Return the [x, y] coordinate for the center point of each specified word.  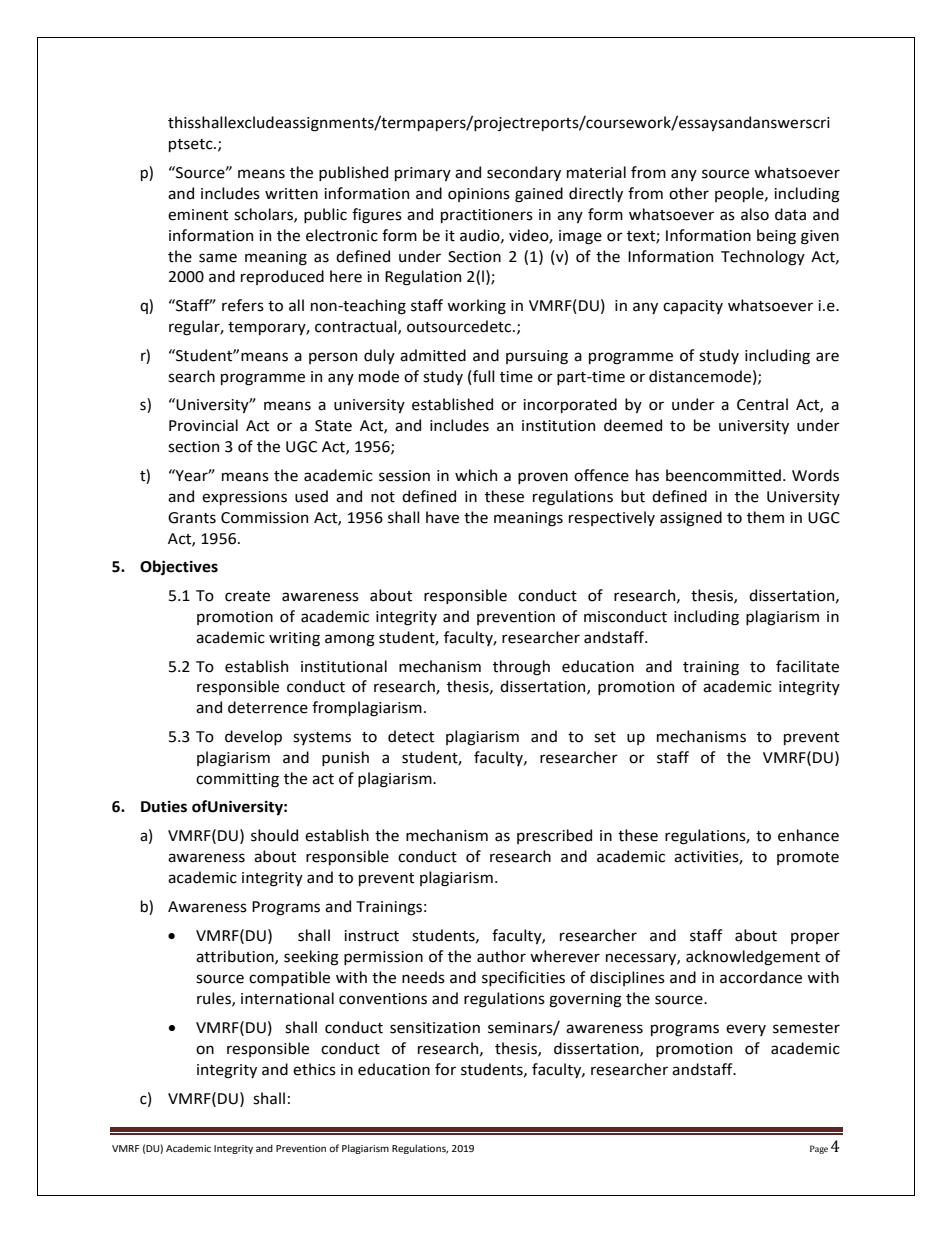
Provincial [203, 425]
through [521, 668]
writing [294, 639]
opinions [479, 195]
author [501, 956]
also [755, 214]
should [274, 835]
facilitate [807, 666]
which [476, 475]
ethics [314, 1069]
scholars [264, 215]
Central [762, 404]
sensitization [435, 1028]
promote [808, 858]
